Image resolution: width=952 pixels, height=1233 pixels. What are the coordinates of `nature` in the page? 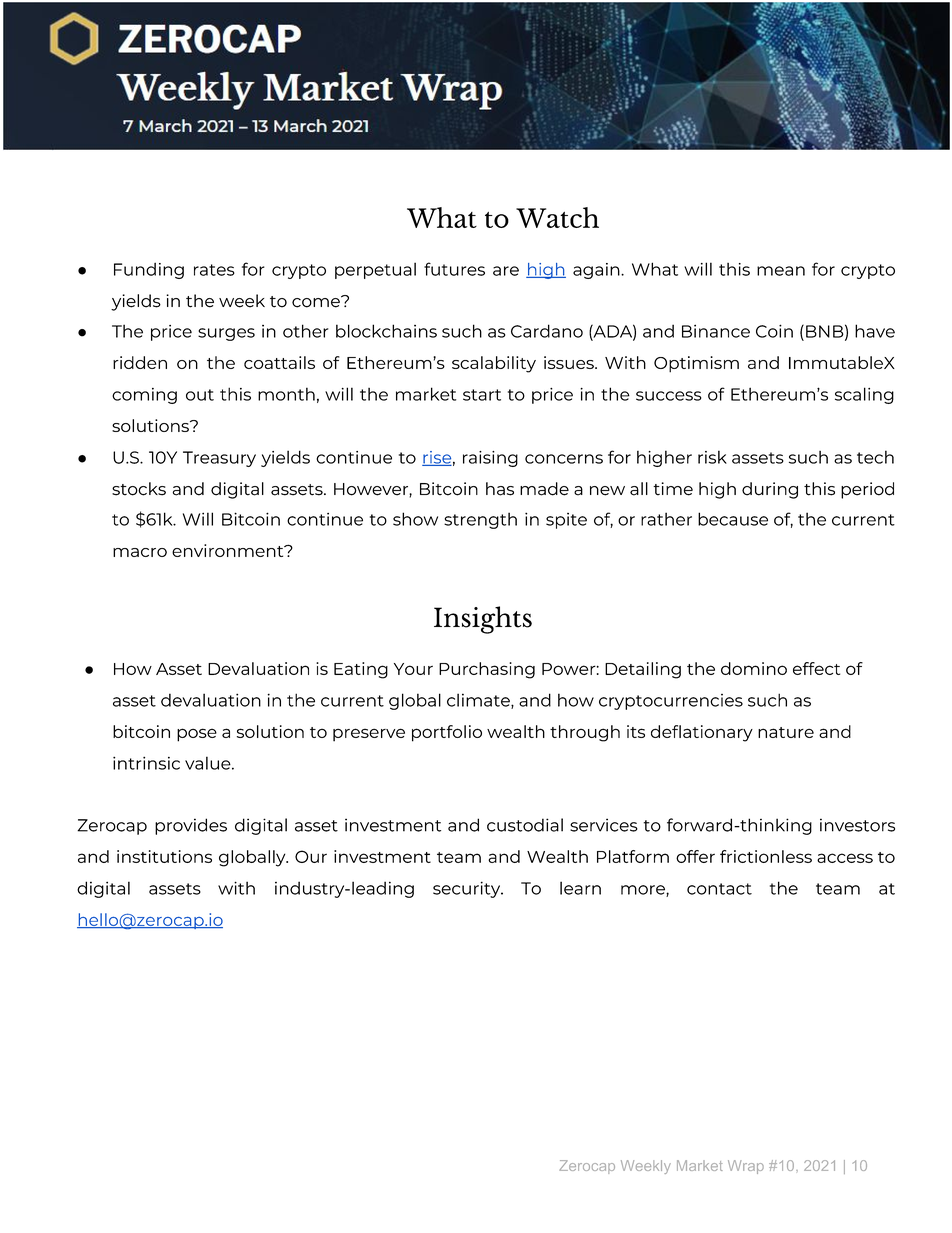 It's located at (786, 732).
